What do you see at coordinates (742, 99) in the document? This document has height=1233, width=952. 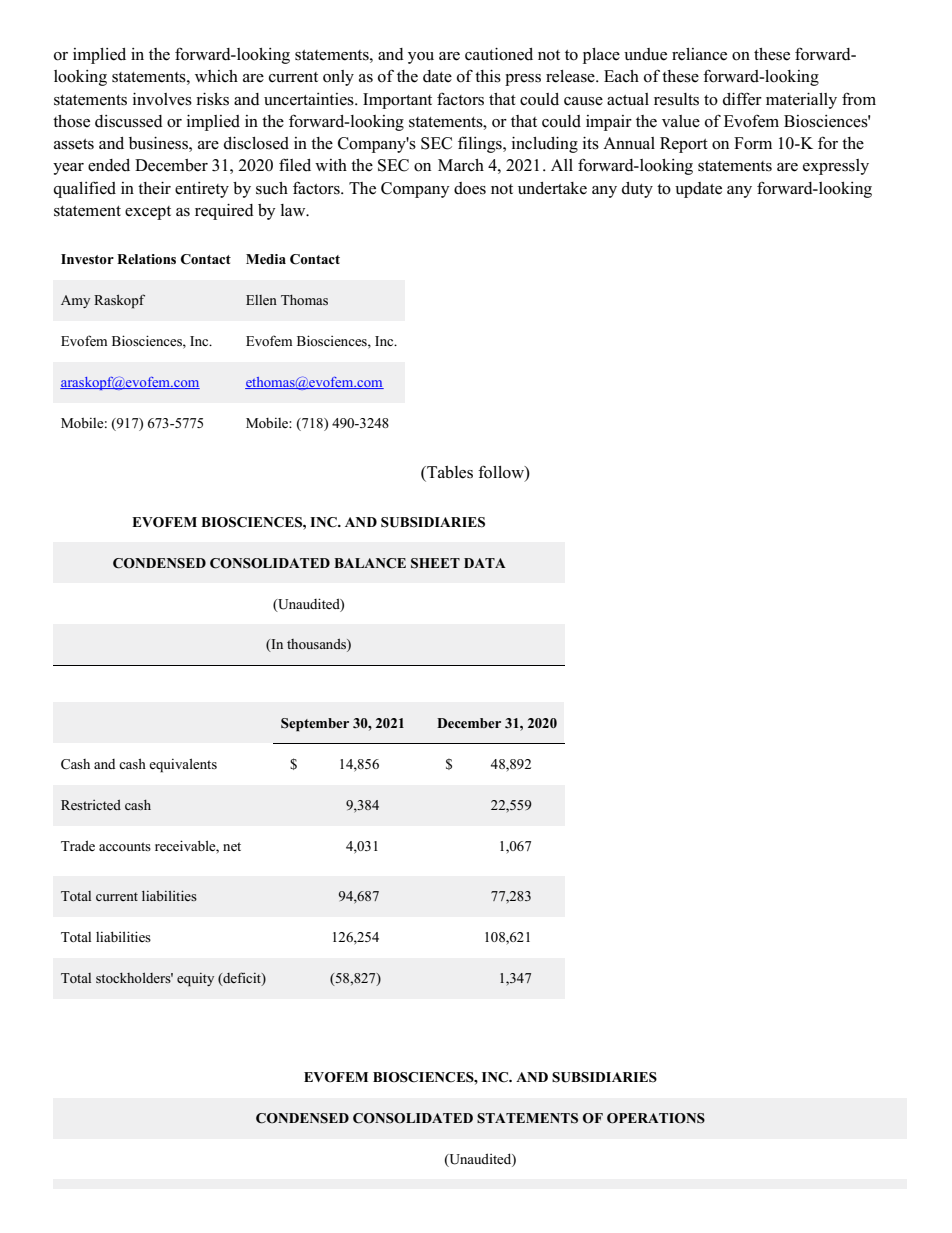 I see `differ` at bounding box center [742, 99].
